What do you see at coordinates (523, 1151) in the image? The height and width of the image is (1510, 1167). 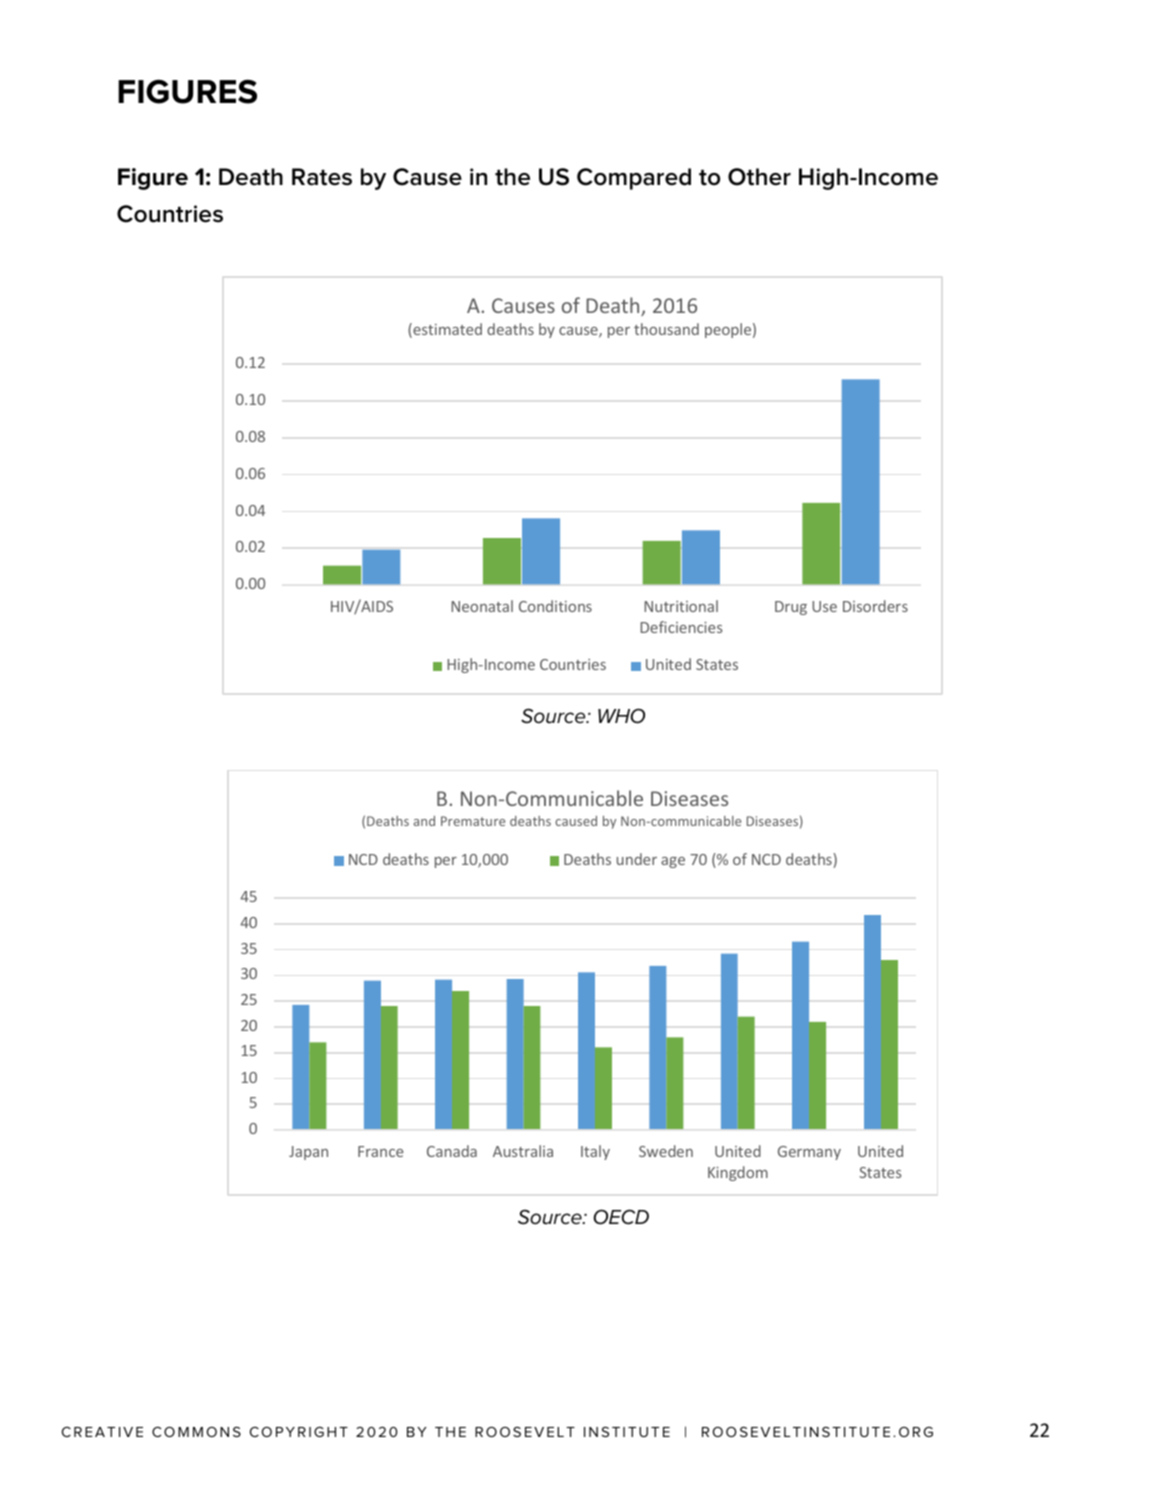 I see `Australia` at bounding box center [523, 1151].
